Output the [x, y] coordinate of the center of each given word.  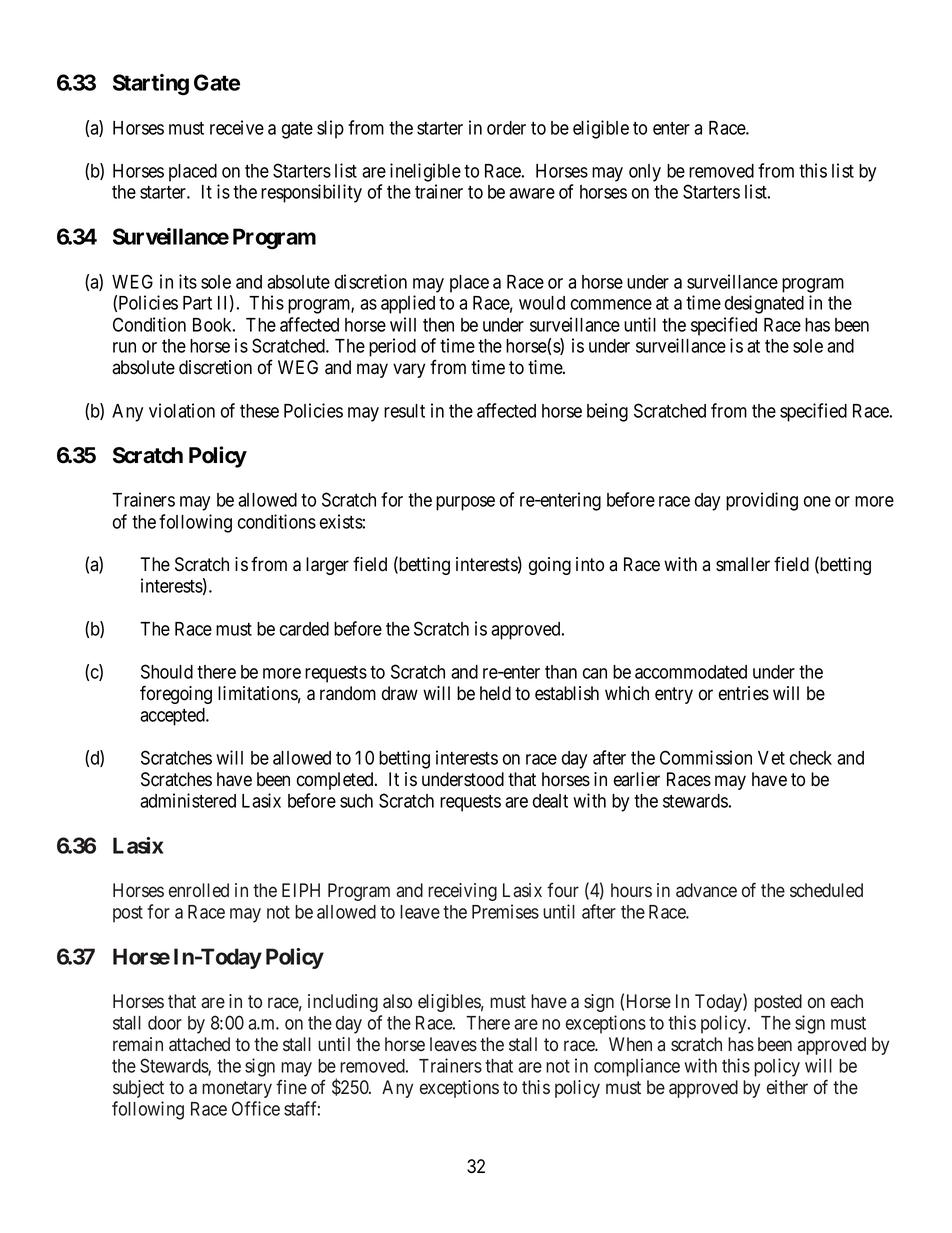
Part [197, 303]
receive [237, 127]
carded [304, 629]
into [590, 564]
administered [188, 800]
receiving [462, 892]
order [506, 128]
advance [706, 890]
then [438, 325]
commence [611, 304]
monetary [237, 1089]
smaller [743, 564]
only [645, 173]
